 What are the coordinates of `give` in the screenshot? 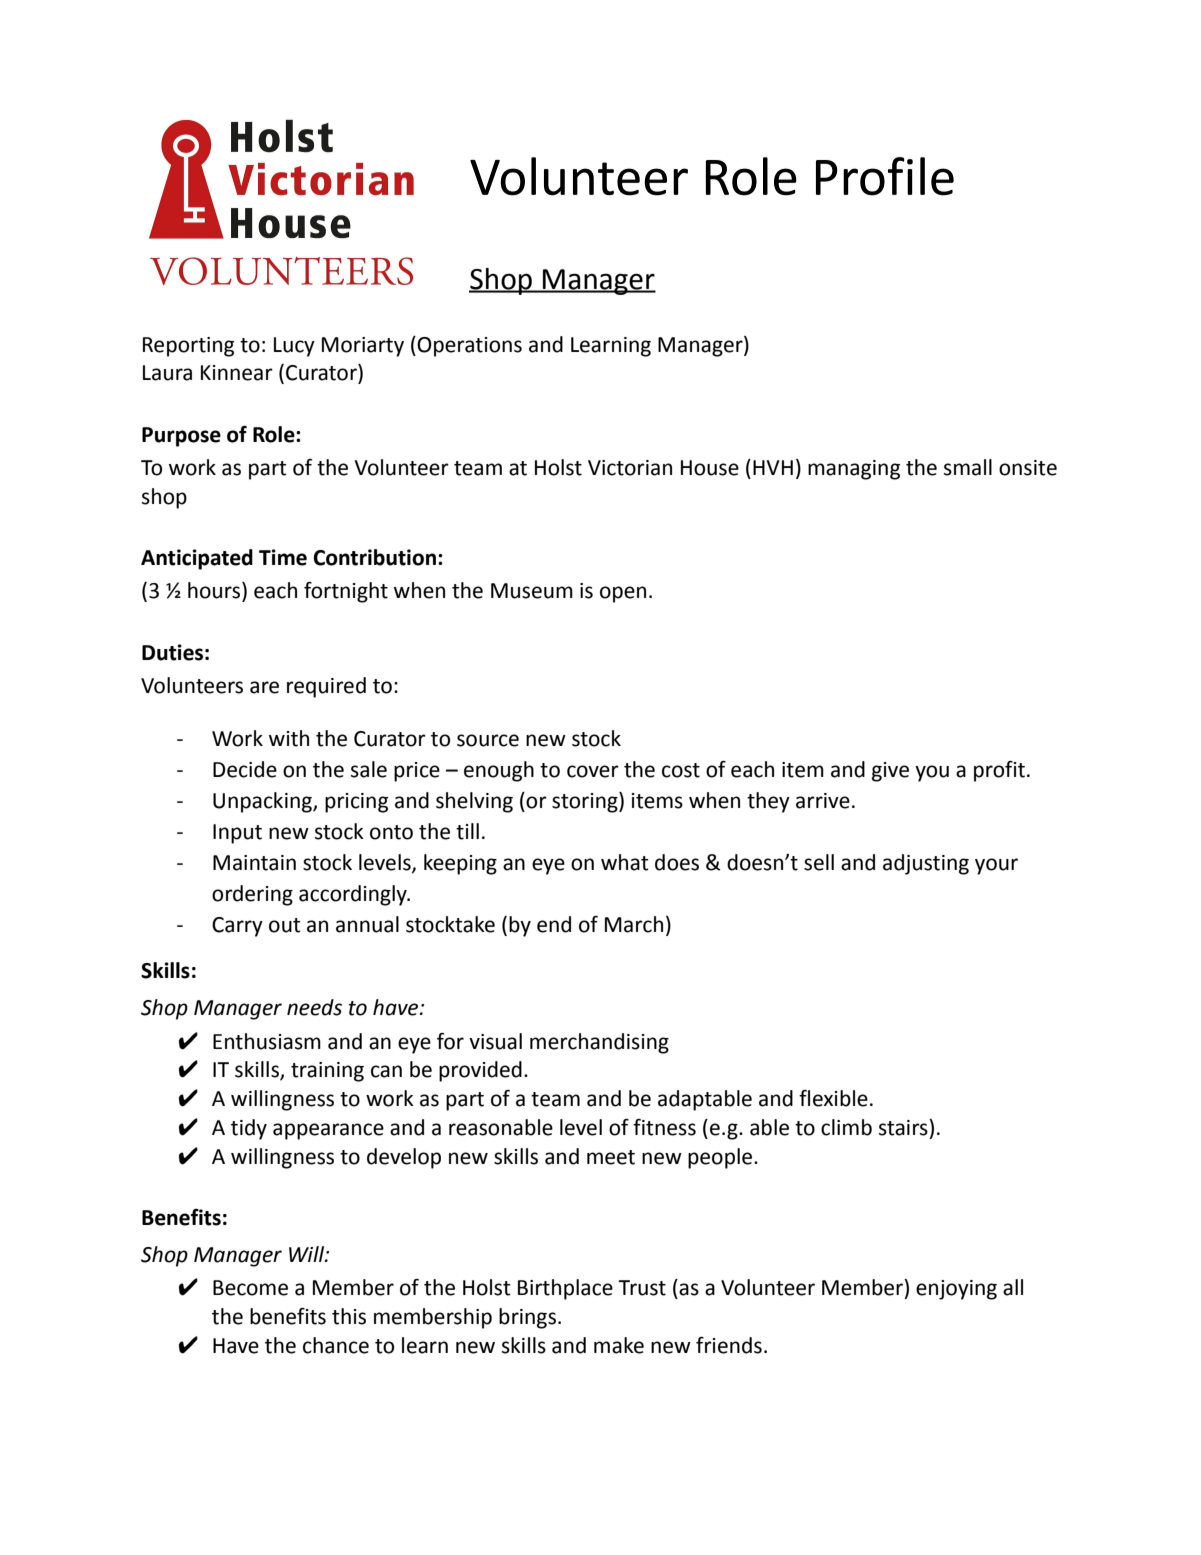 It's located at (890, 772).
